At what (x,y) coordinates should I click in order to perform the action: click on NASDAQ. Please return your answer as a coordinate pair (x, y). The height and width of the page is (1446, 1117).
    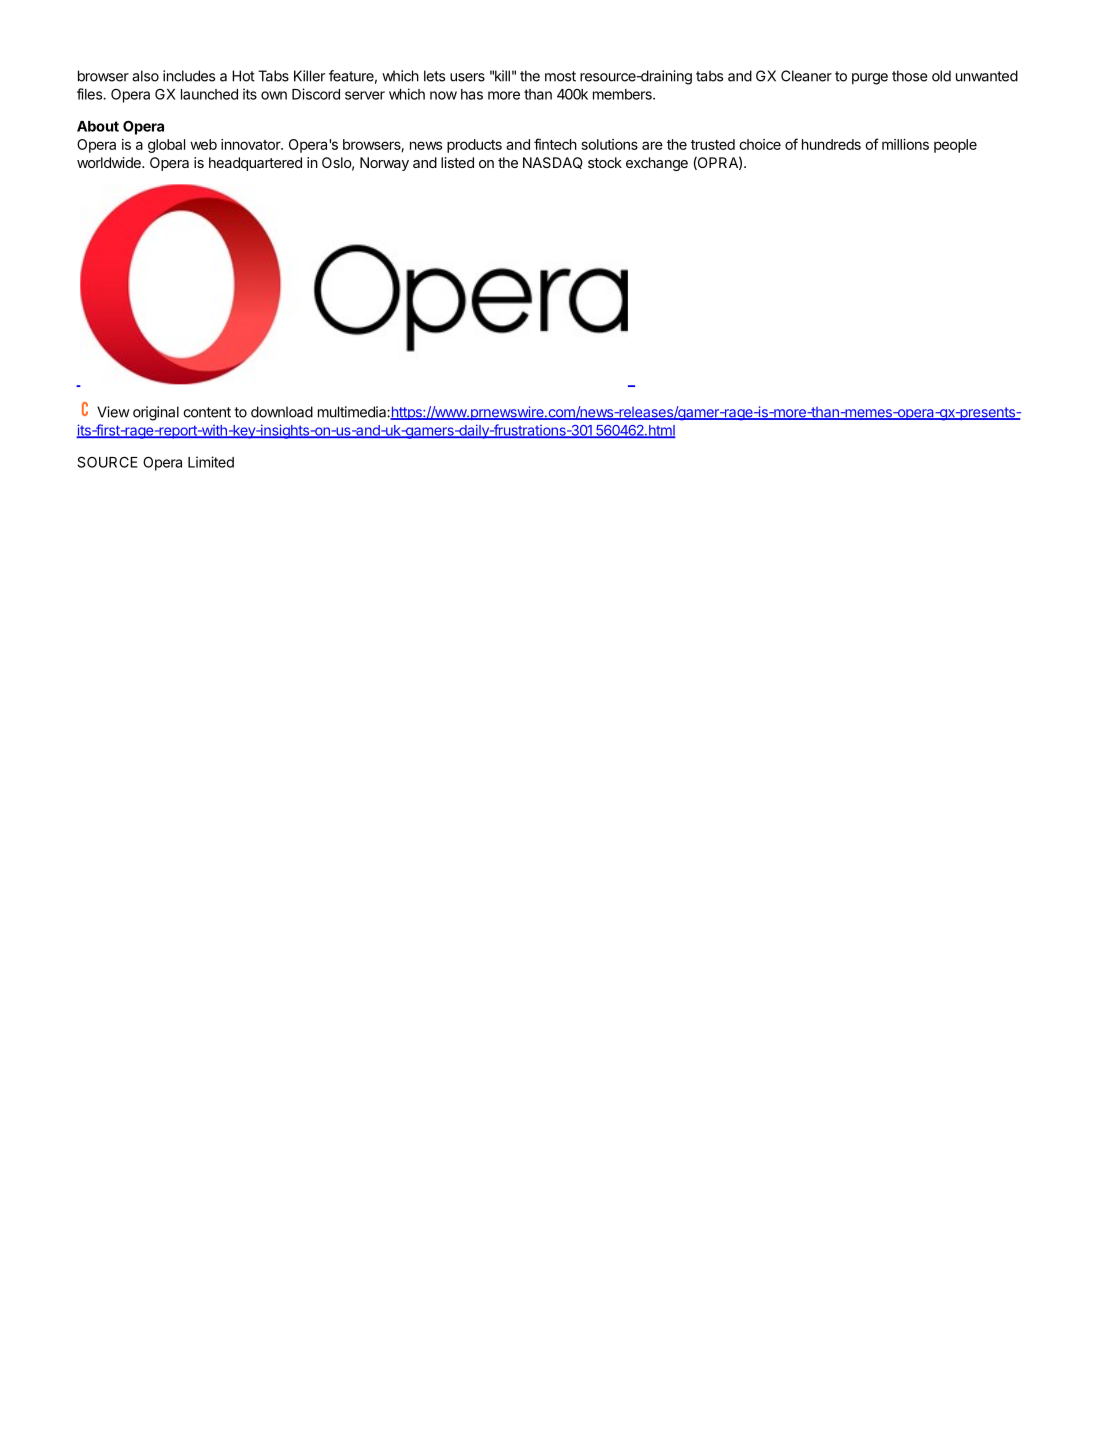
    Looking at the image, I should click on (553, 163).
